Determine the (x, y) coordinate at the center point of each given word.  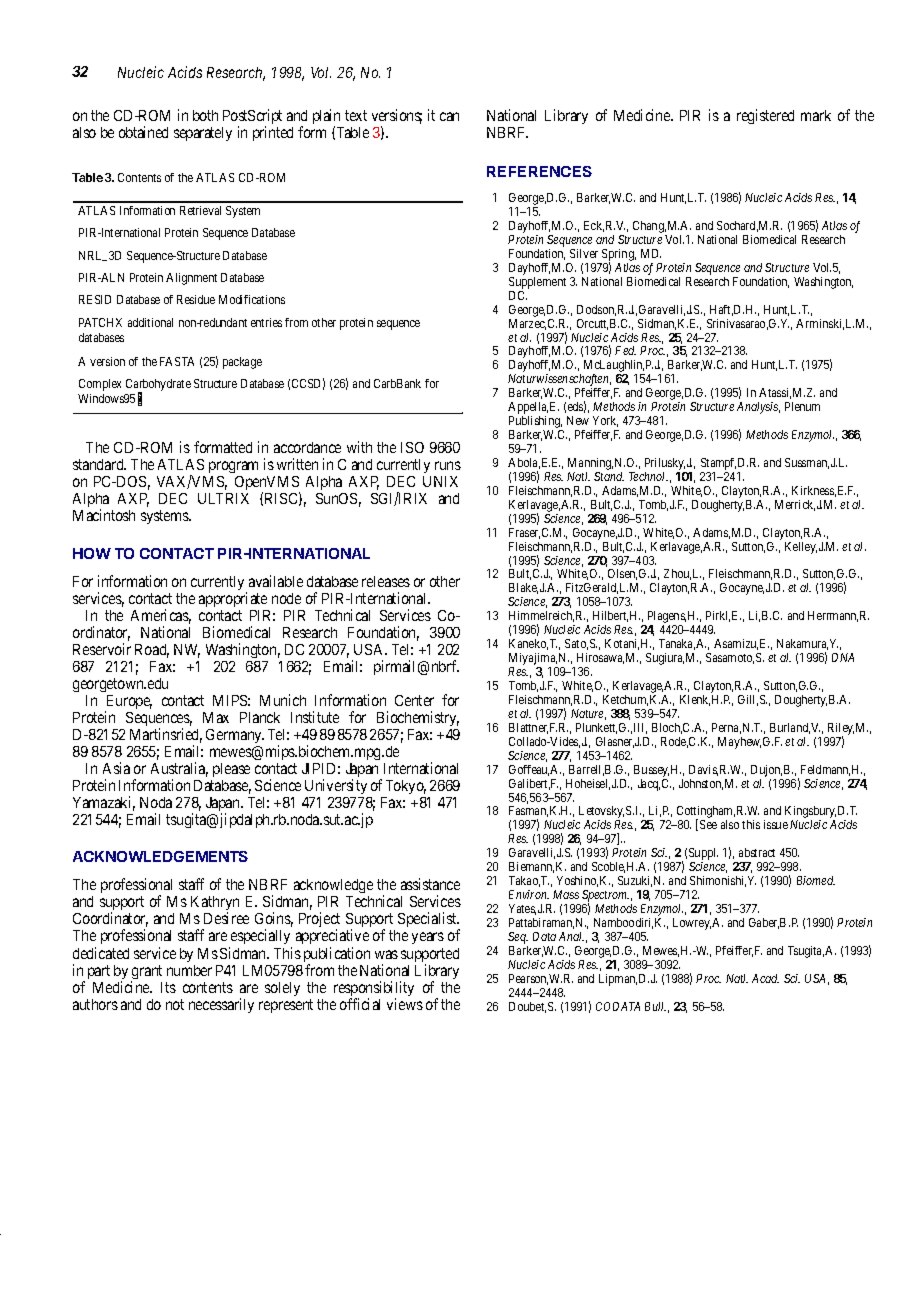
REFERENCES (539, 171)
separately (203, 134)
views (405, 1004)
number (189, 970)
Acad (765, 978)
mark (816, 115)
